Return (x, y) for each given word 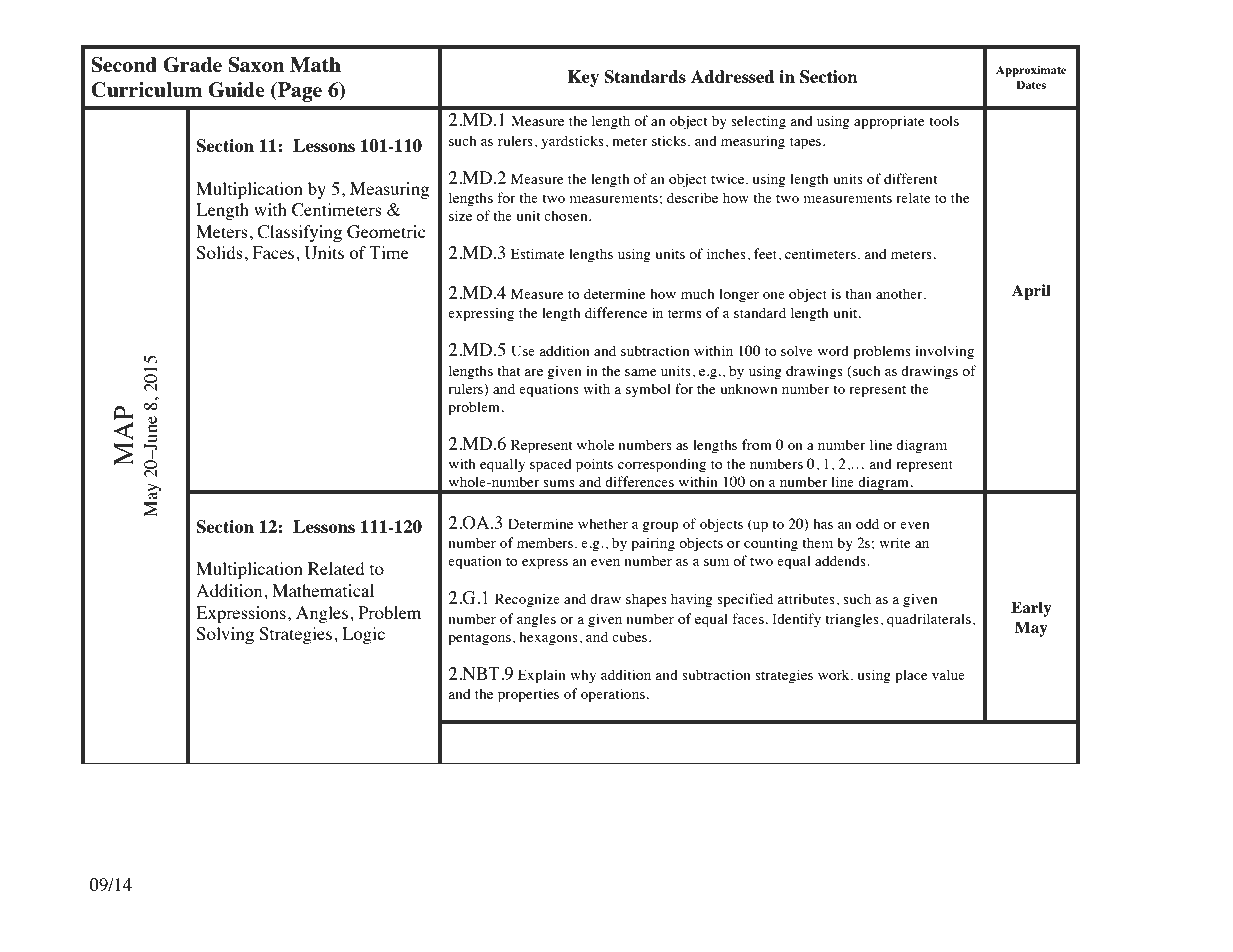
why (583, 676)
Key (583, 78)
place (911, 676)
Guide (236, 90)
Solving (225, 635)
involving (944, 352)
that (509, 370)
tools (944, 120)
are (533, 372)
